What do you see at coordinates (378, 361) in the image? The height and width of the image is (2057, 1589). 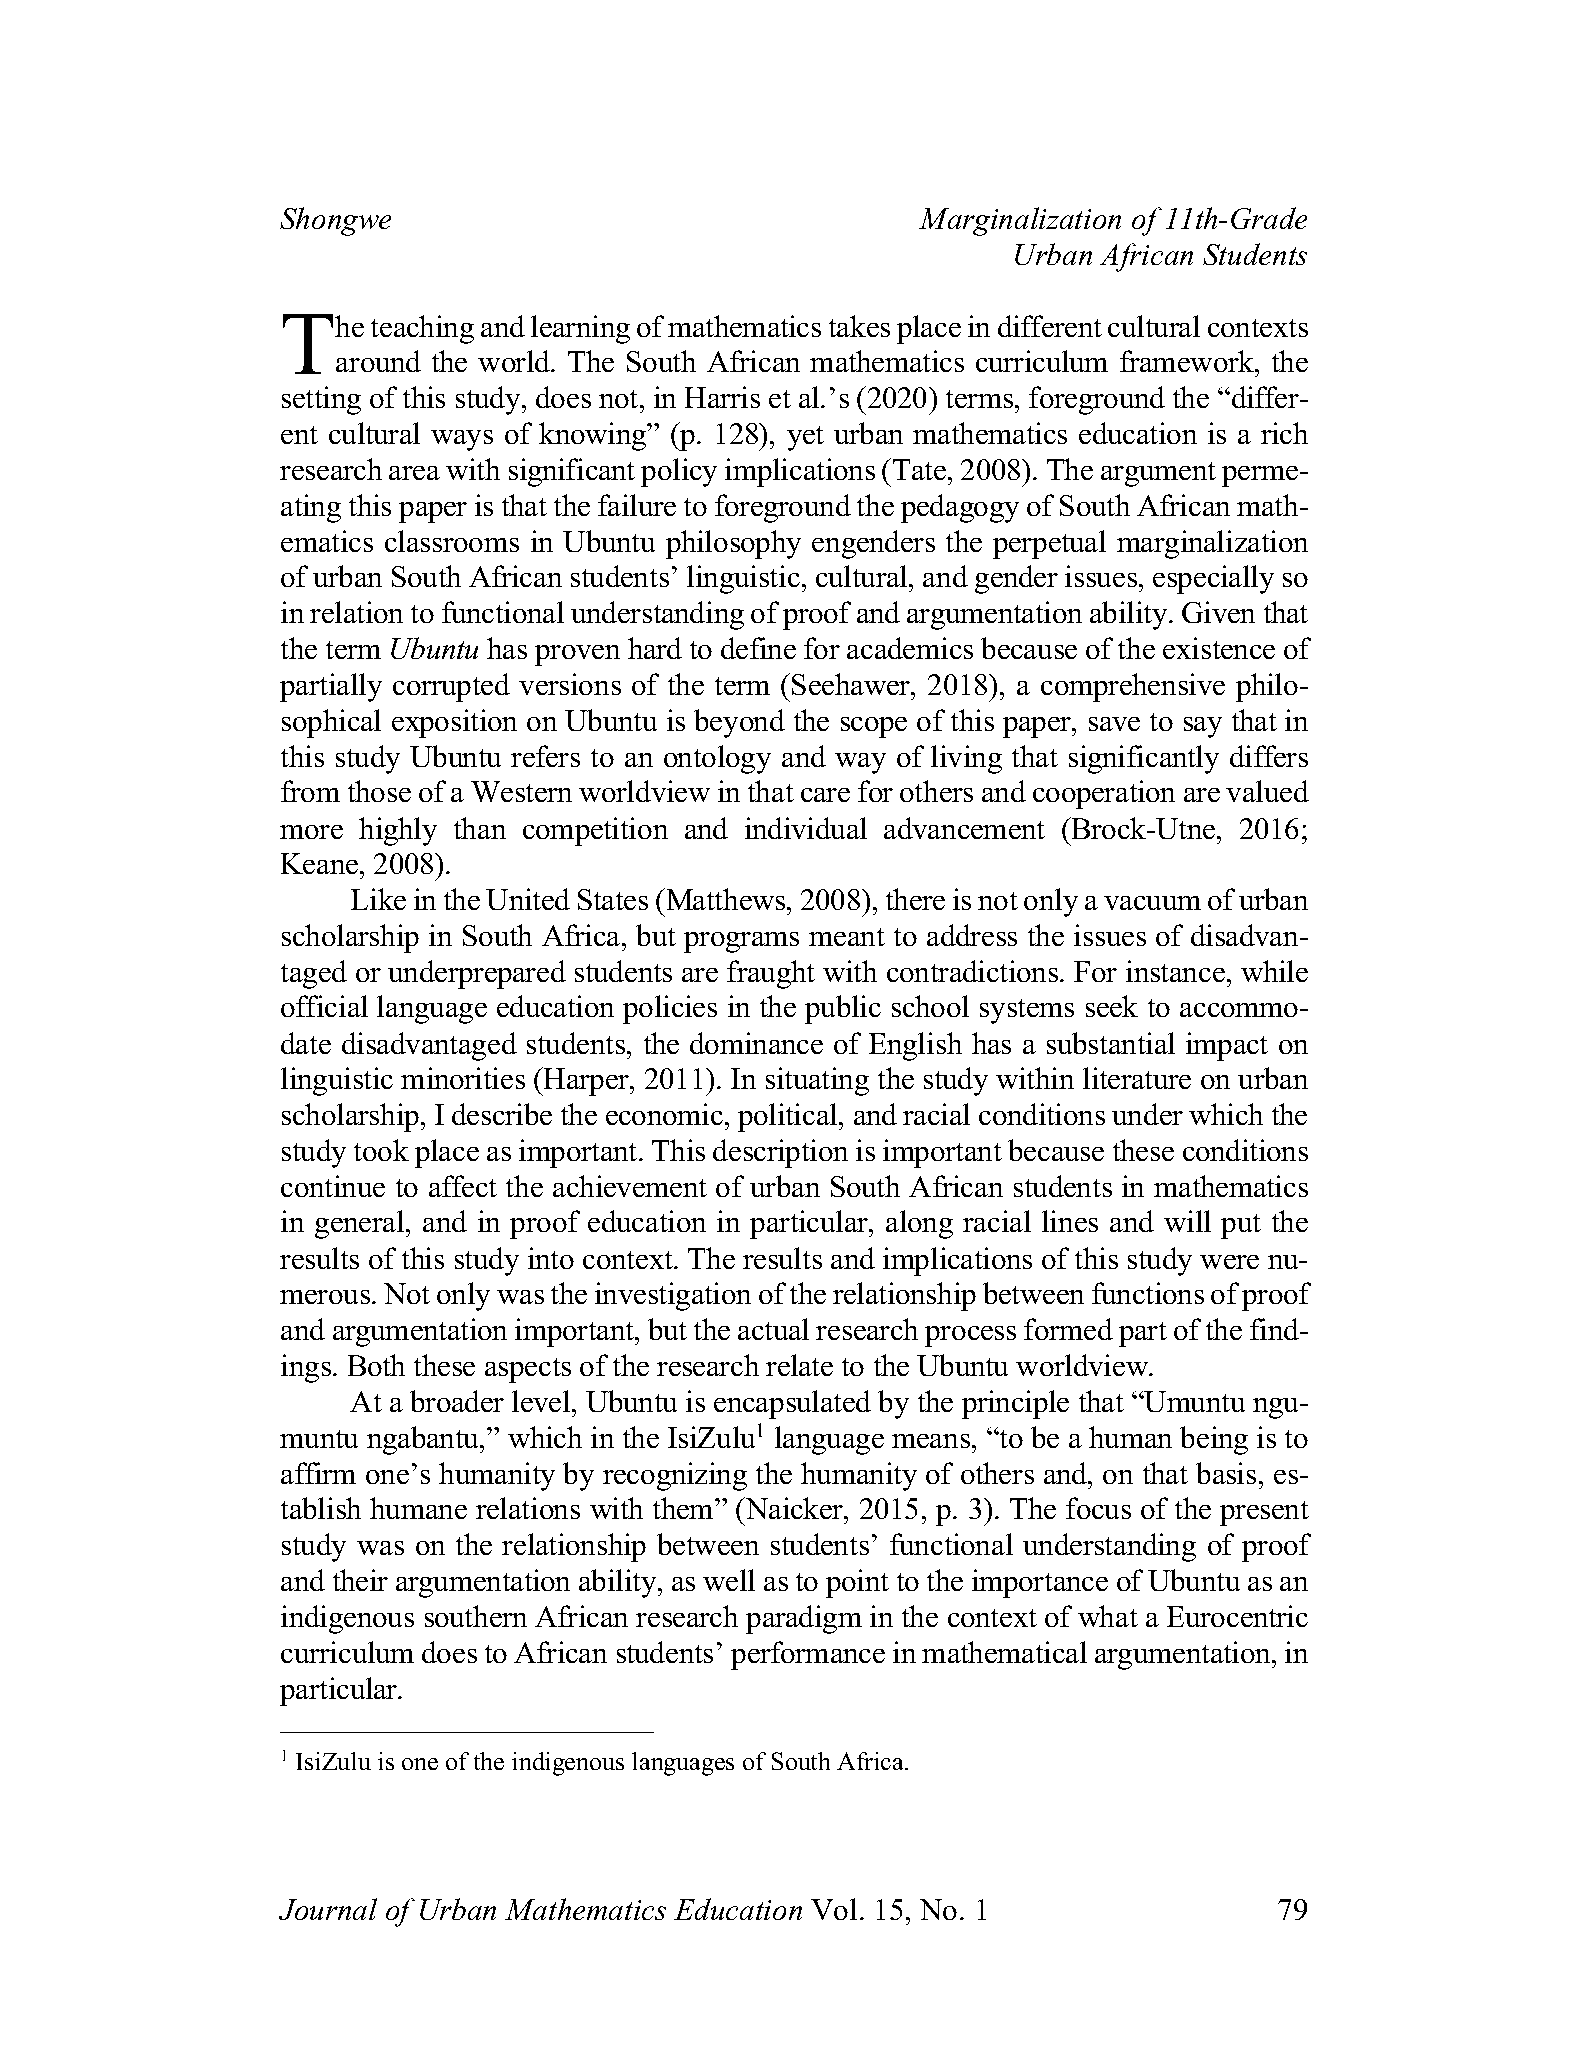 I see `around` at bounding box center [378, 361].
